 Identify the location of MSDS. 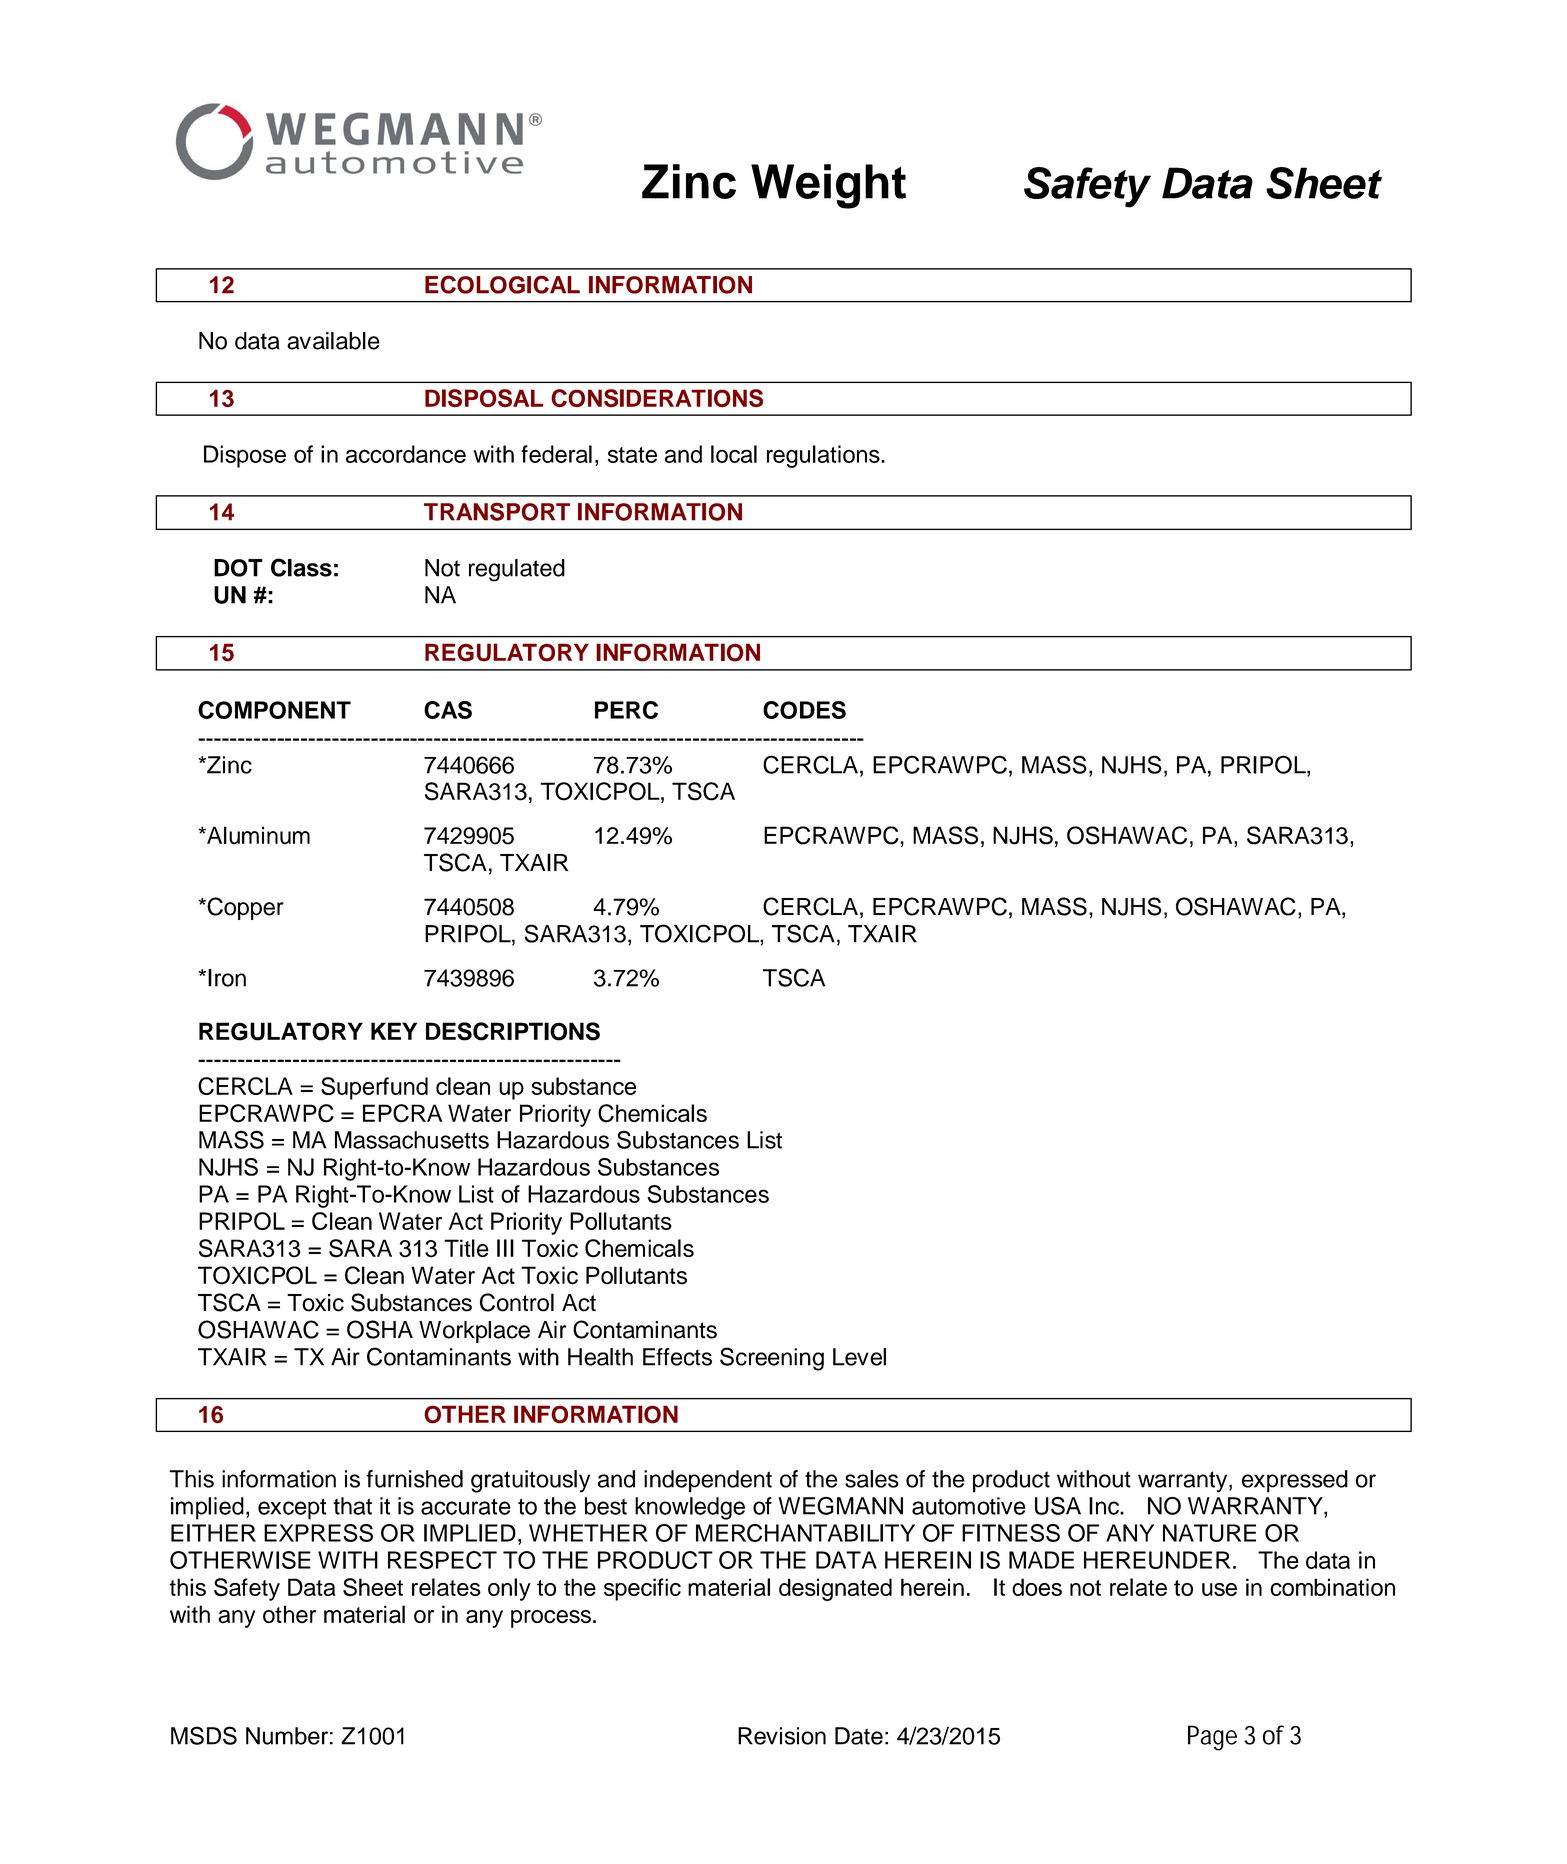
(204, 1735).
